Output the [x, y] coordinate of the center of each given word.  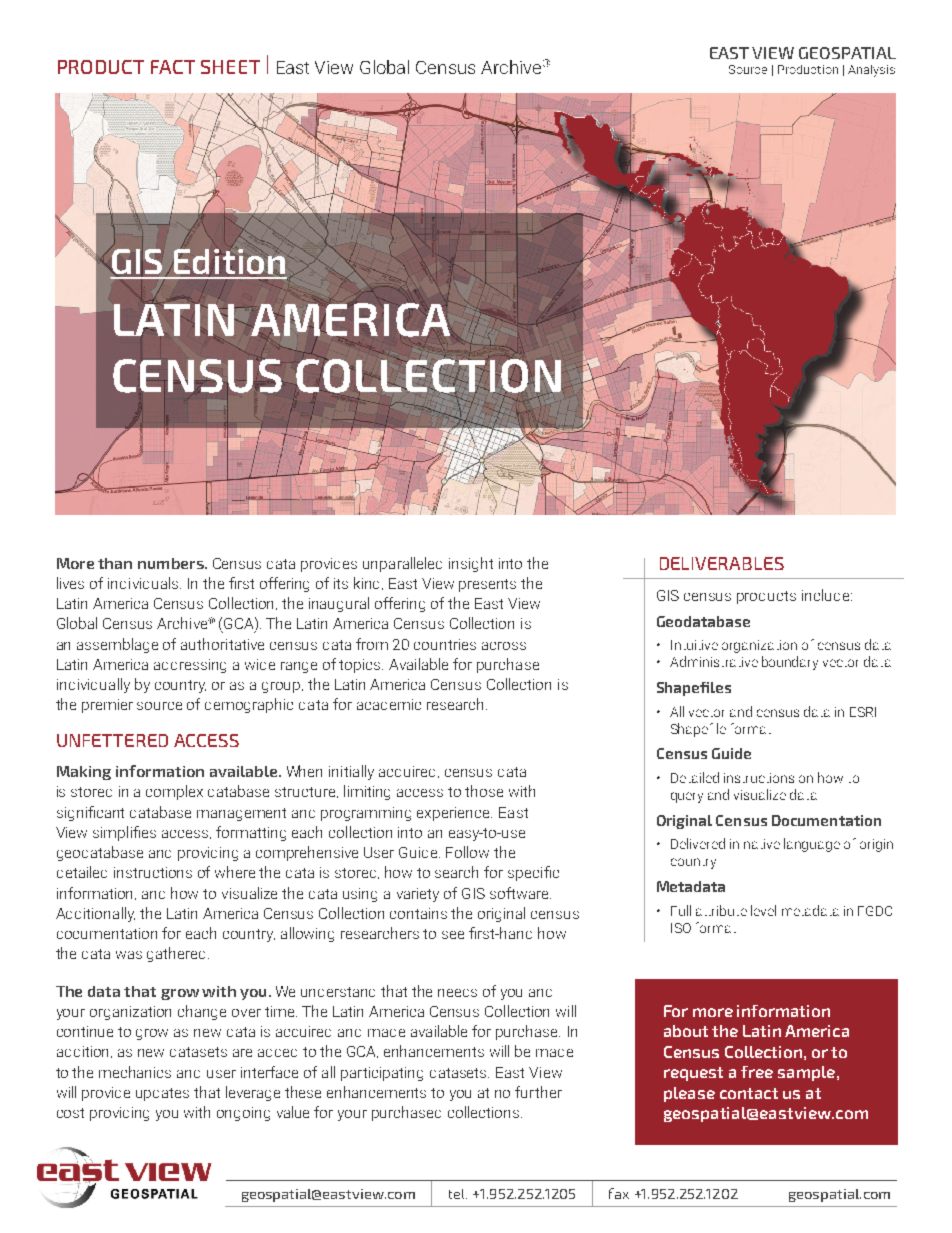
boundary [790, 663]
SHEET [230, 67]
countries [445, 644]
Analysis [871, 71]
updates [162, 1094]
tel [458, 1194]
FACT [173, 67]
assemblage [117, 645]
